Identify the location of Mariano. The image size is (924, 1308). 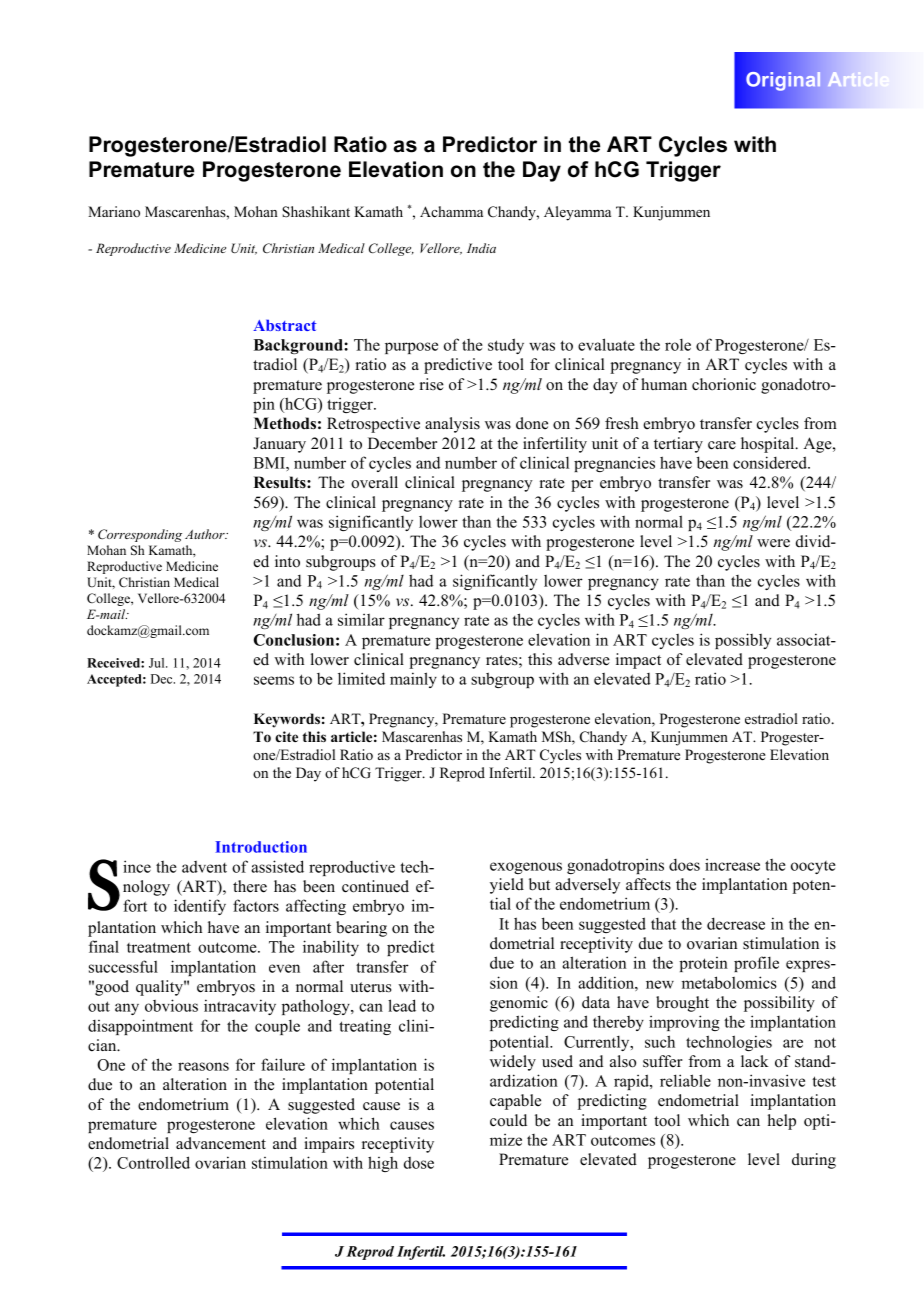
(114, 211).
